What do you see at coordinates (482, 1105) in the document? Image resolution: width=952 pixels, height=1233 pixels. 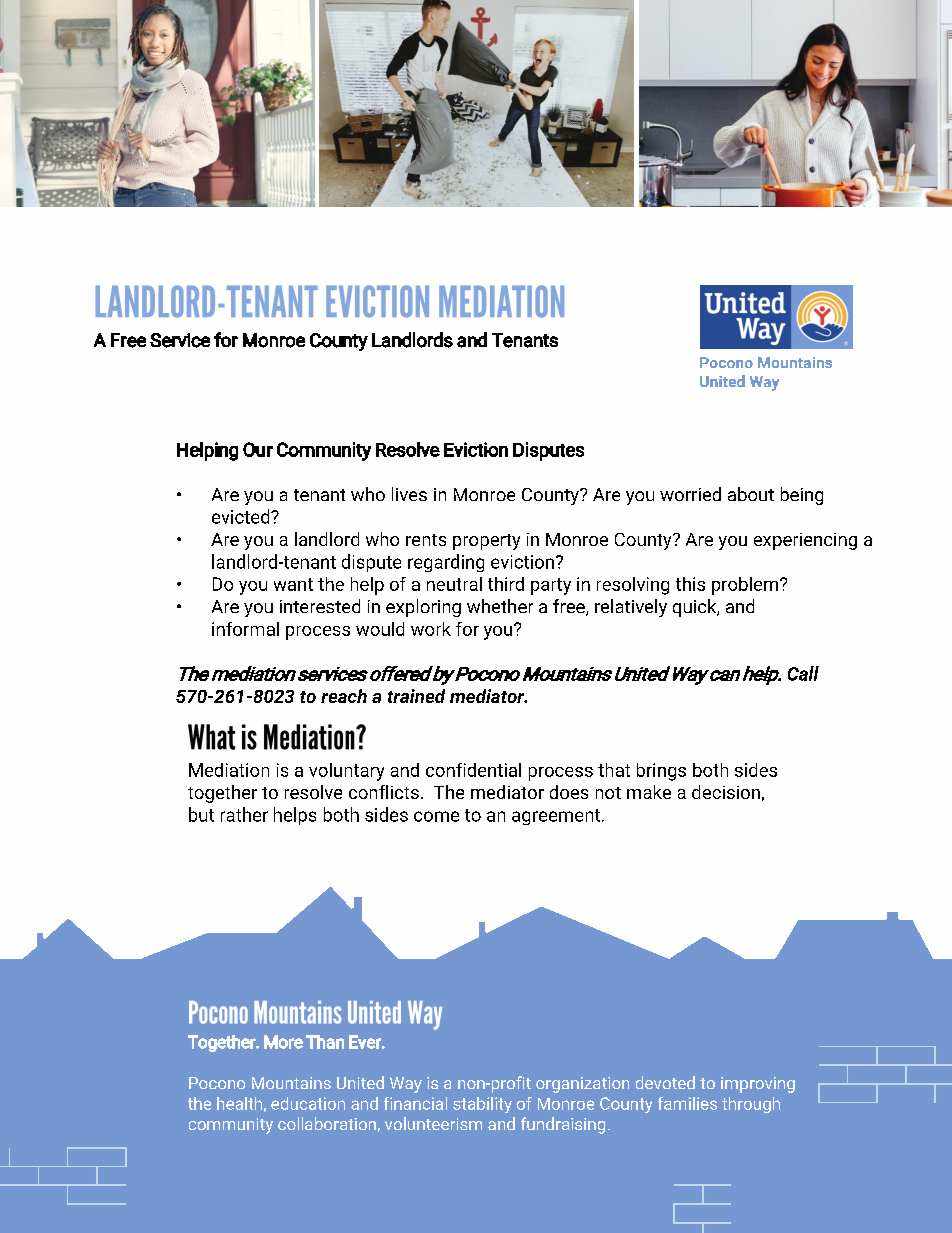 I see `stability` at bounding box center [482, 1105].
